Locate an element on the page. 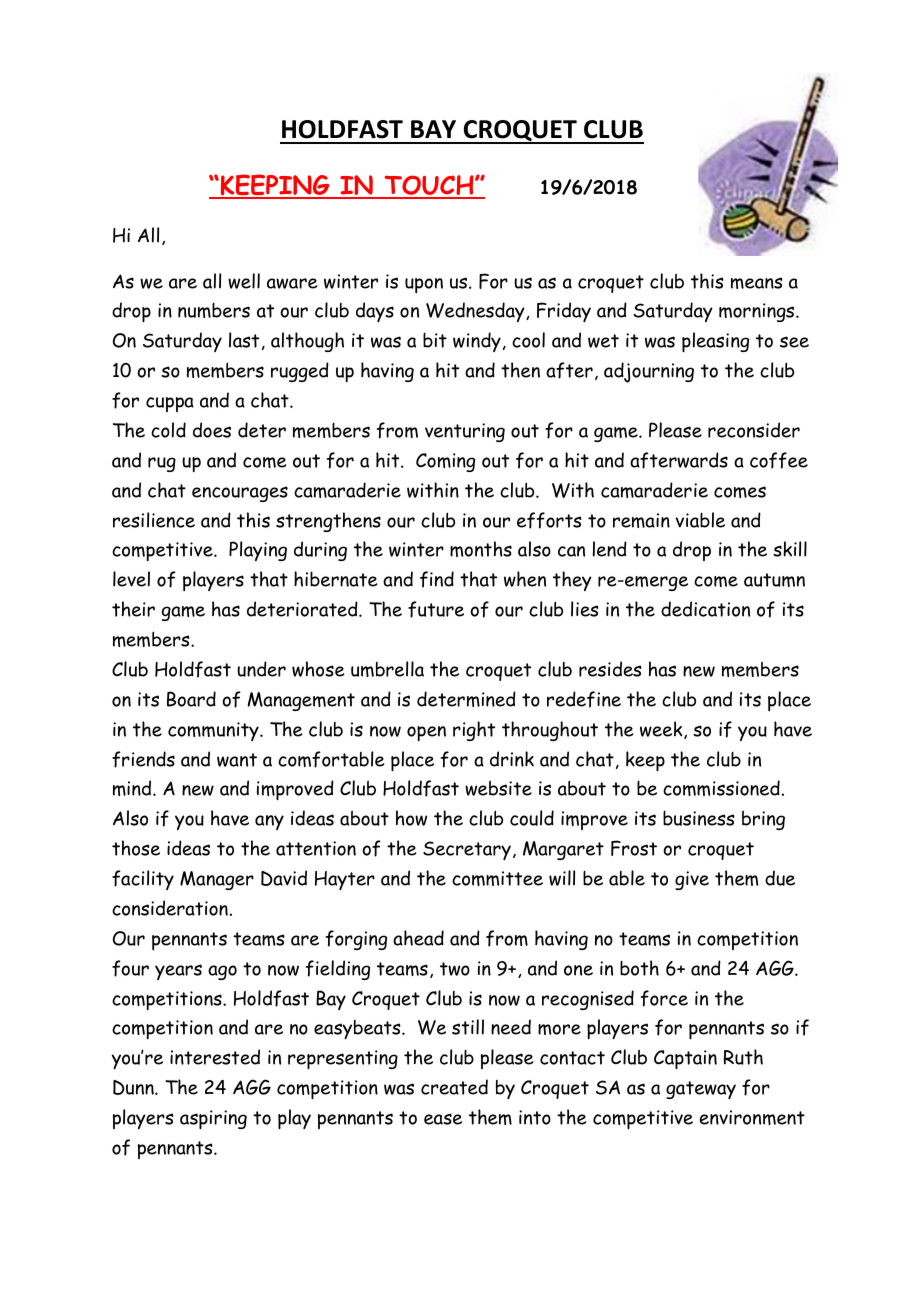 The image size is (924, 1308). week is located at coordinates (662, 730).
